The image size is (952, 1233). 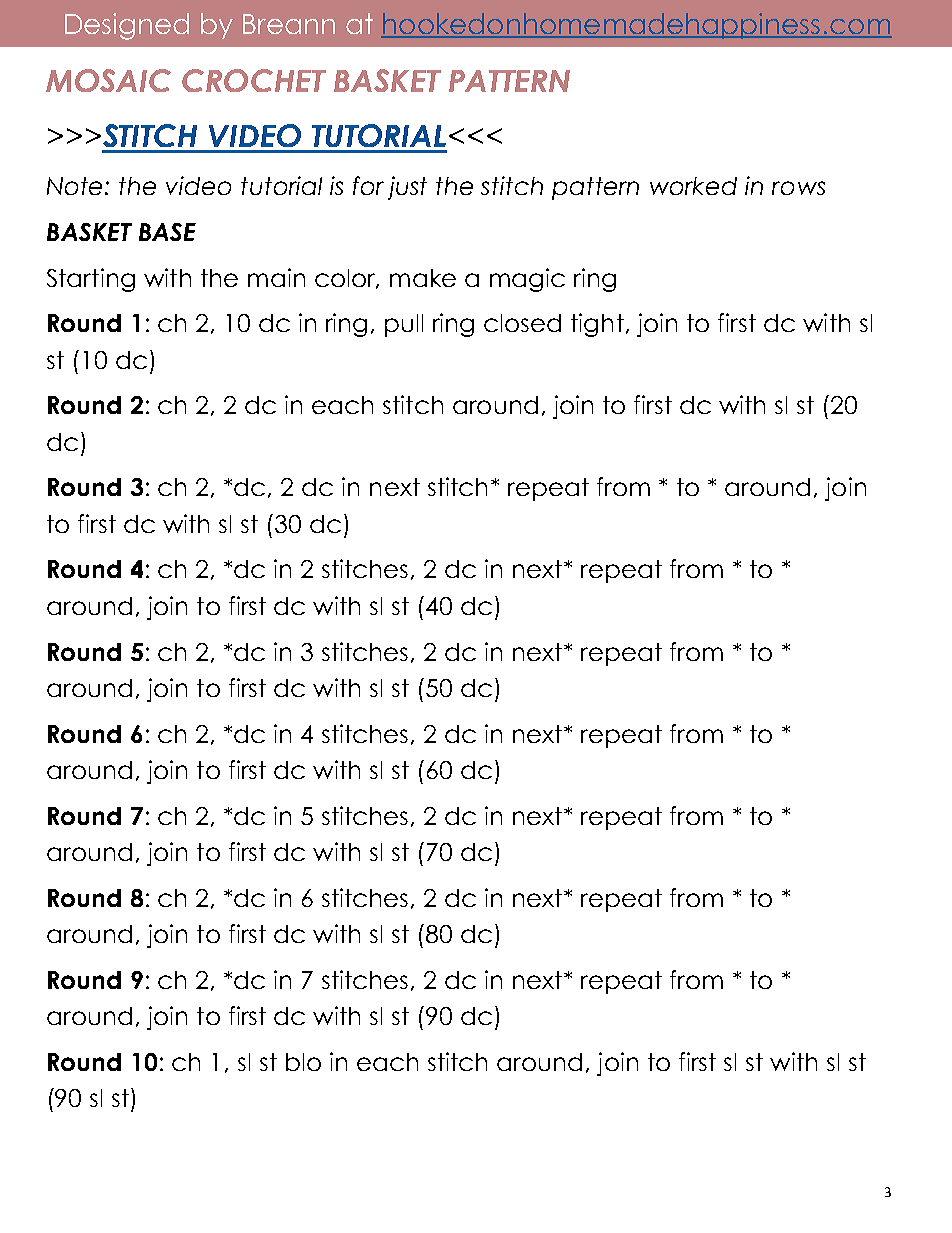 I want to click on blo, so click(x=303, y=1062).
